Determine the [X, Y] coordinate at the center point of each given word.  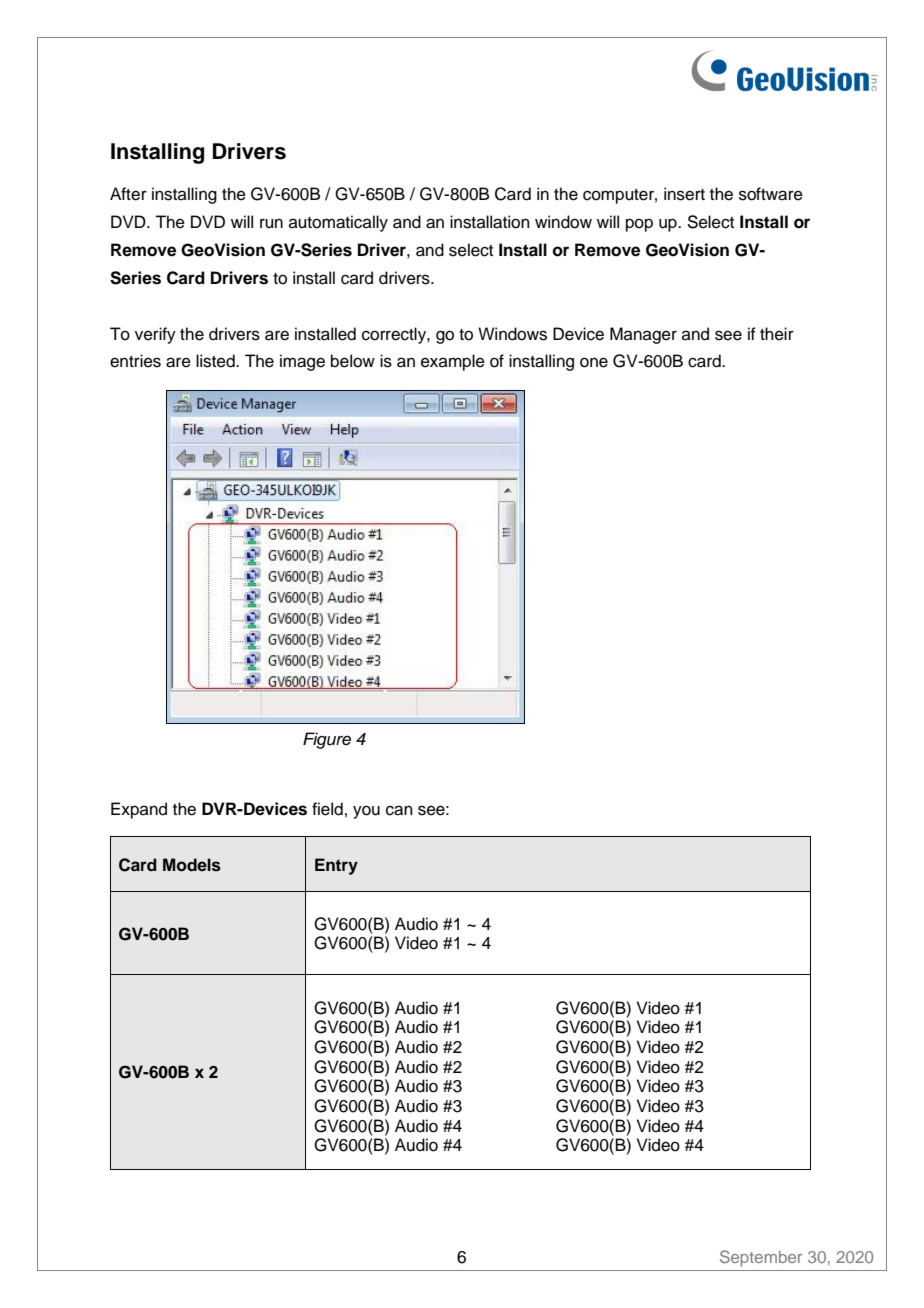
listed [216, 361]
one [594, 362]
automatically [338, 223]
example [453, 362]
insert [684, 194]
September [761, 1258]
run [271, 223]
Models [192, 865]
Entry [336, 866]
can [399, 810]
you [366, 812]
